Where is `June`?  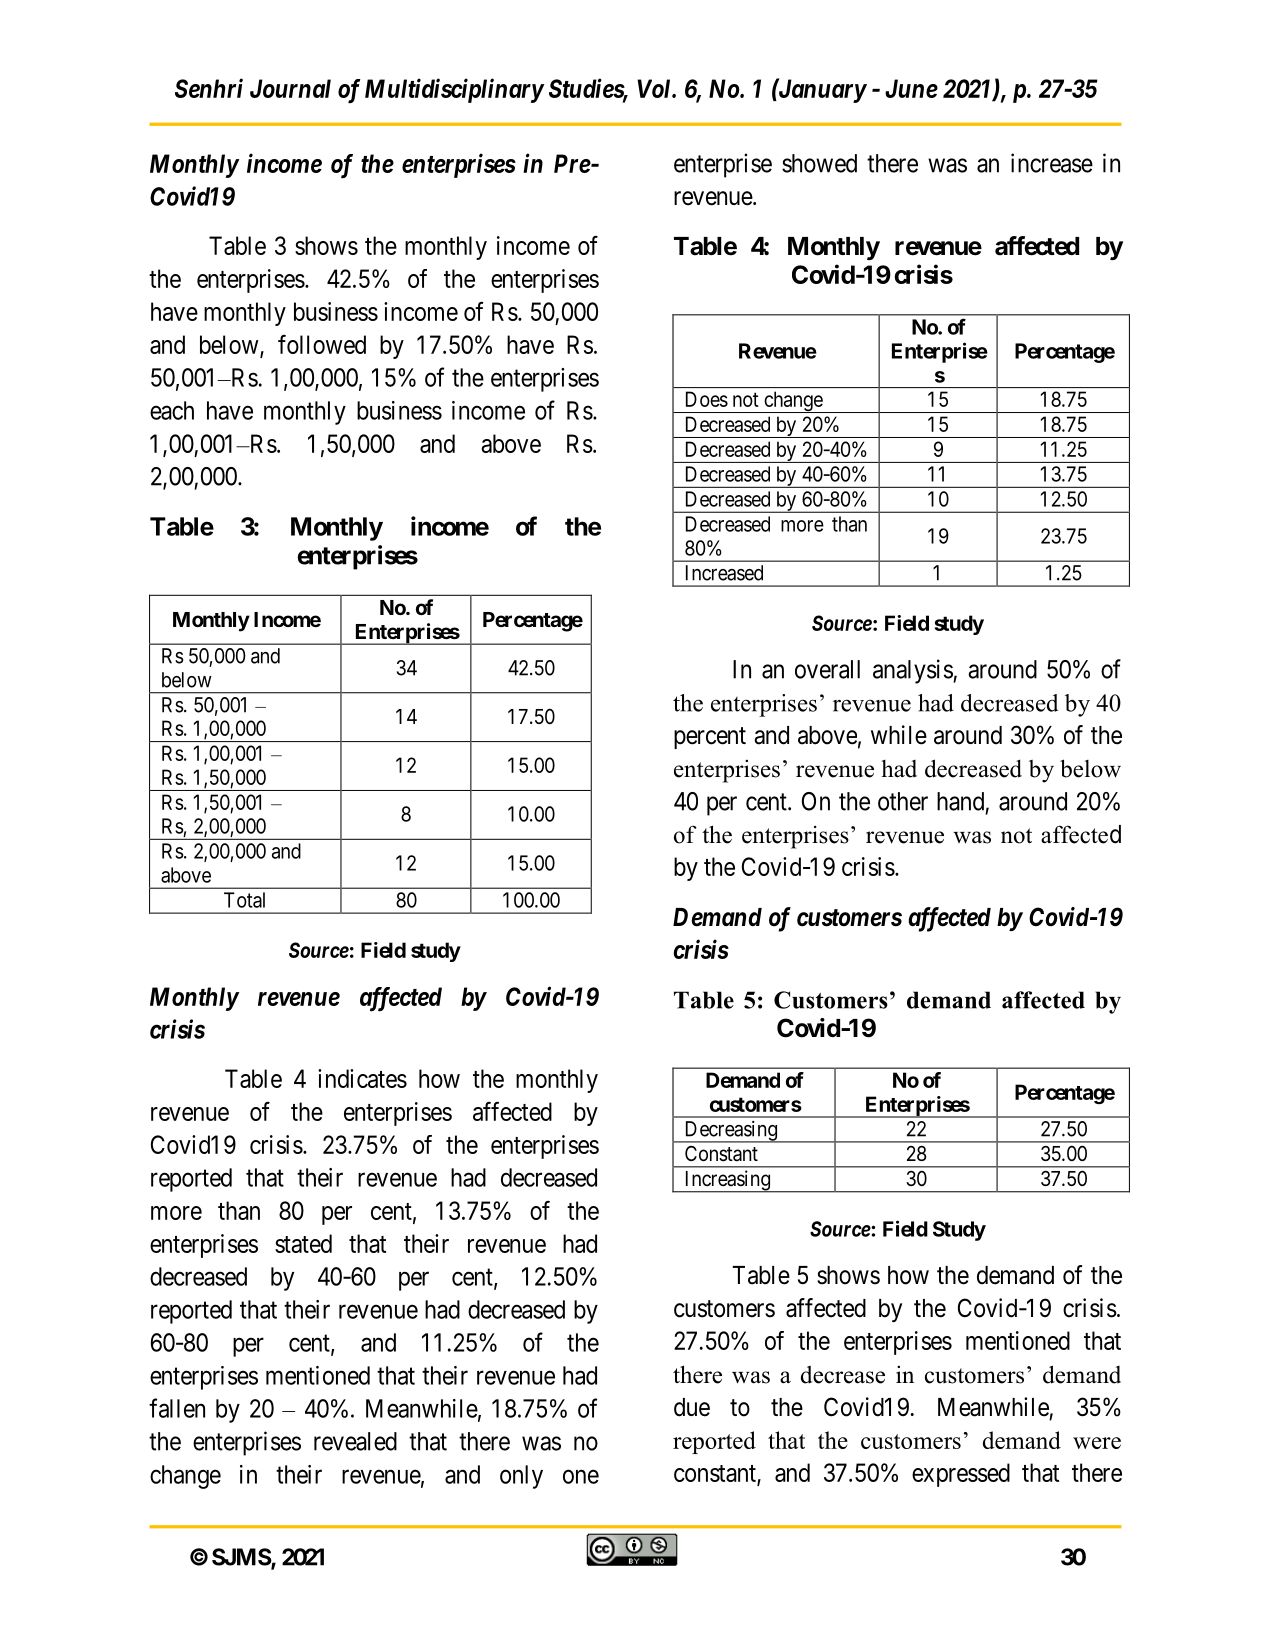 June is located at coordinates (911, 88).
